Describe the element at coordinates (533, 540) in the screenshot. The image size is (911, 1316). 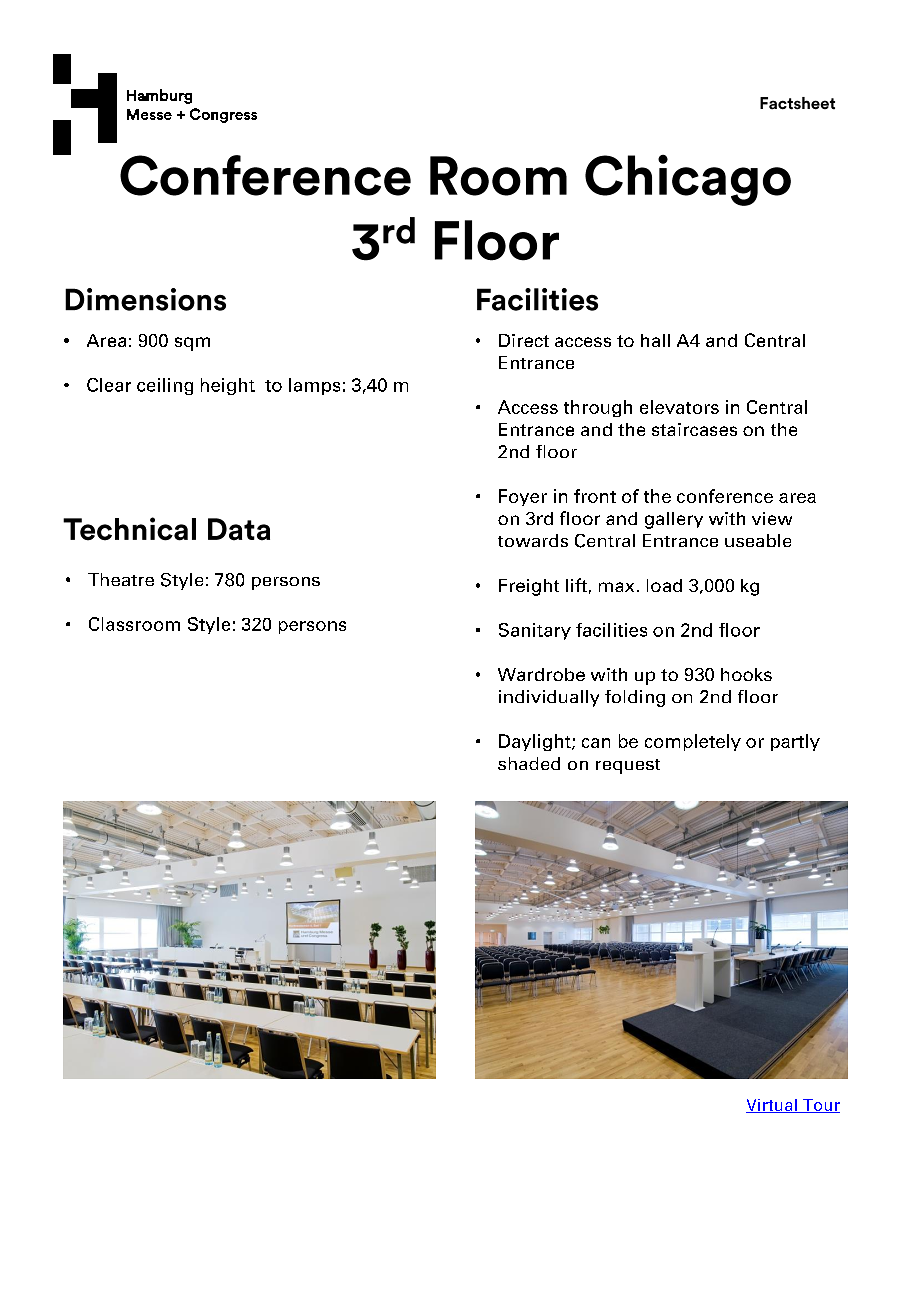
I see `towards` at that location.
